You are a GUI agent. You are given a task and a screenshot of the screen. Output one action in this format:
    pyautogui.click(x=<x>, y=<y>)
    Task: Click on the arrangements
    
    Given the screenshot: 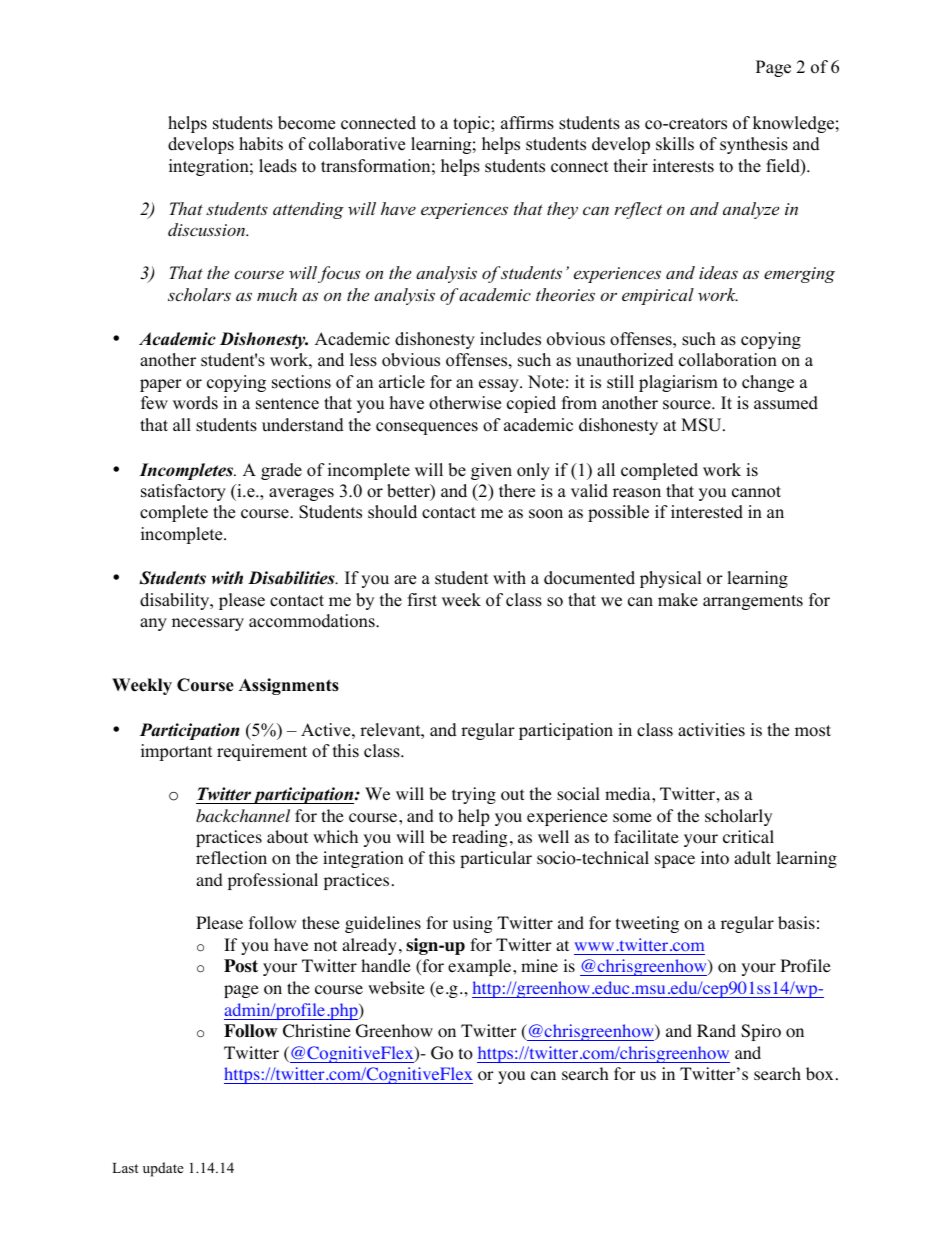 What is the action you would take?
    pyautogui.click(x=753, y=602)
